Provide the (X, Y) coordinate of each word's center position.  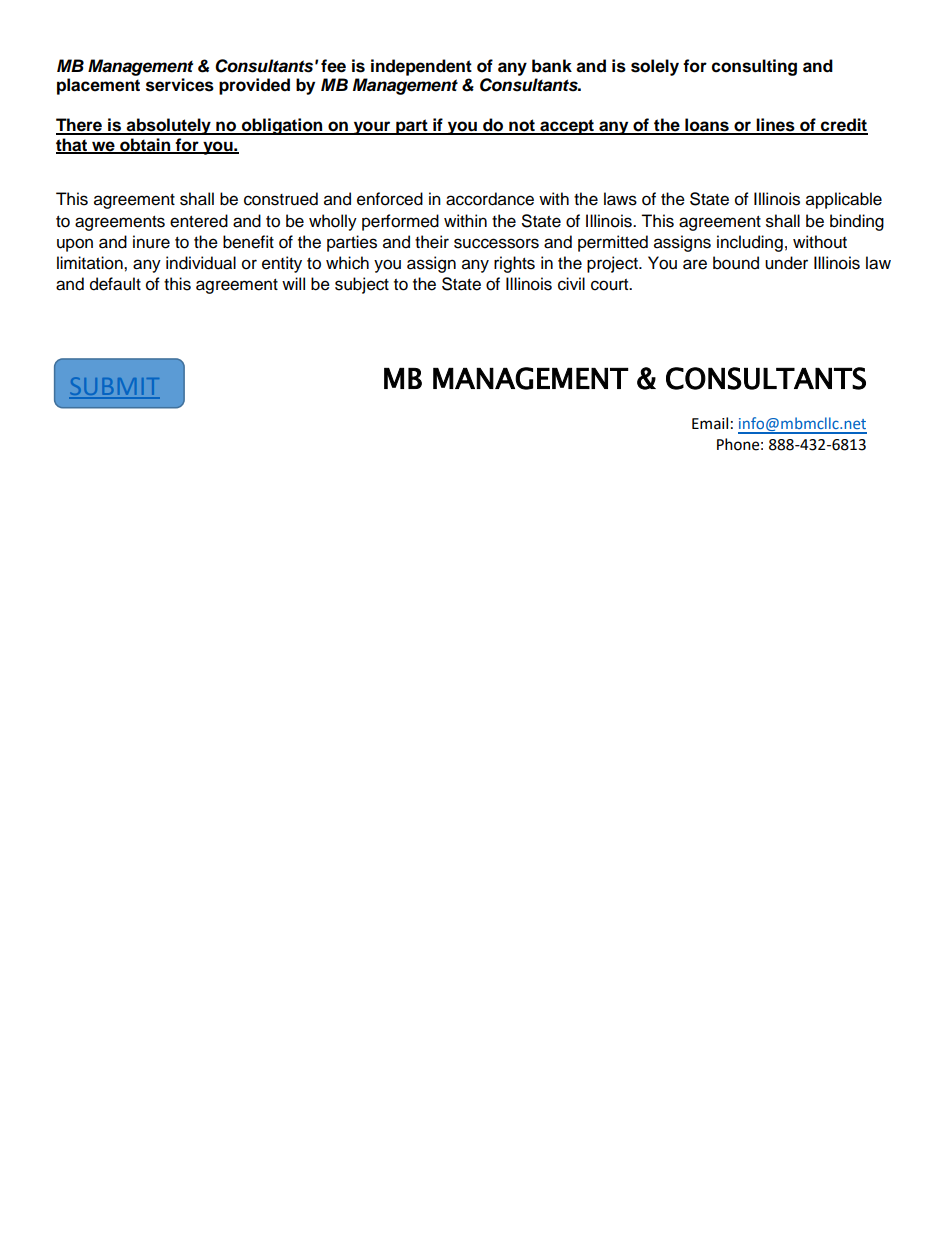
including (750, 243)
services (180, 85)
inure (151, 242)
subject (362, 285)
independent (421, 67)
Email (710, 423)
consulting (754, 67)
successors (496, 243)
